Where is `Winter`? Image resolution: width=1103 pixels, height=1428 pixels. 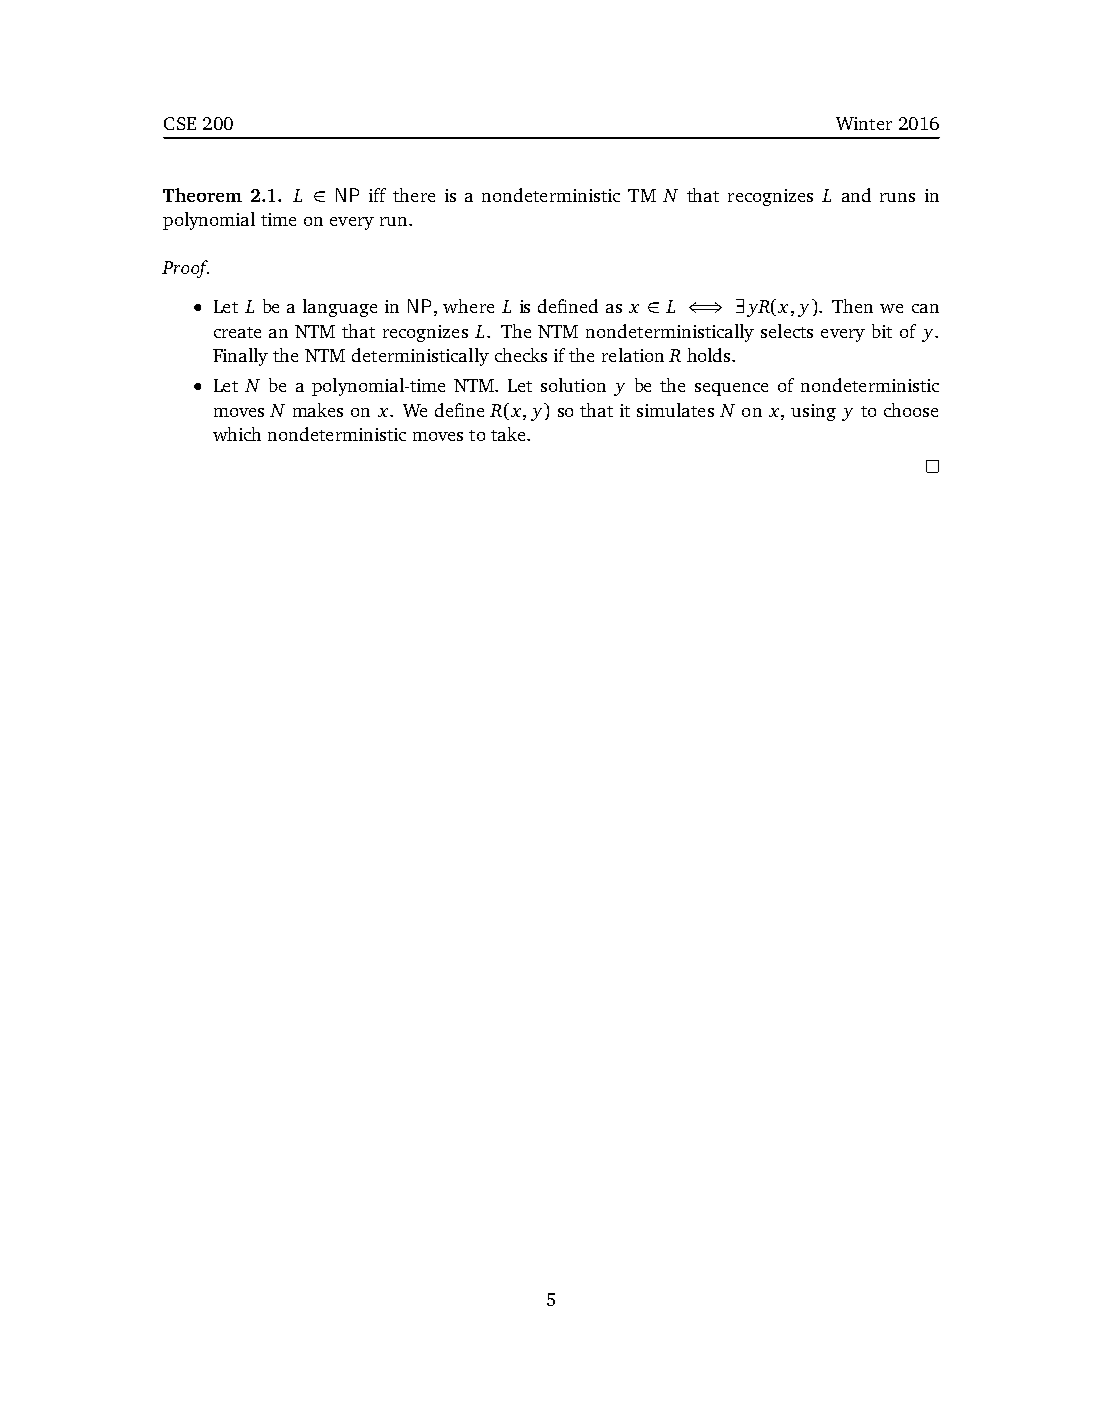 Winter is located at coordinates (864, 123).
